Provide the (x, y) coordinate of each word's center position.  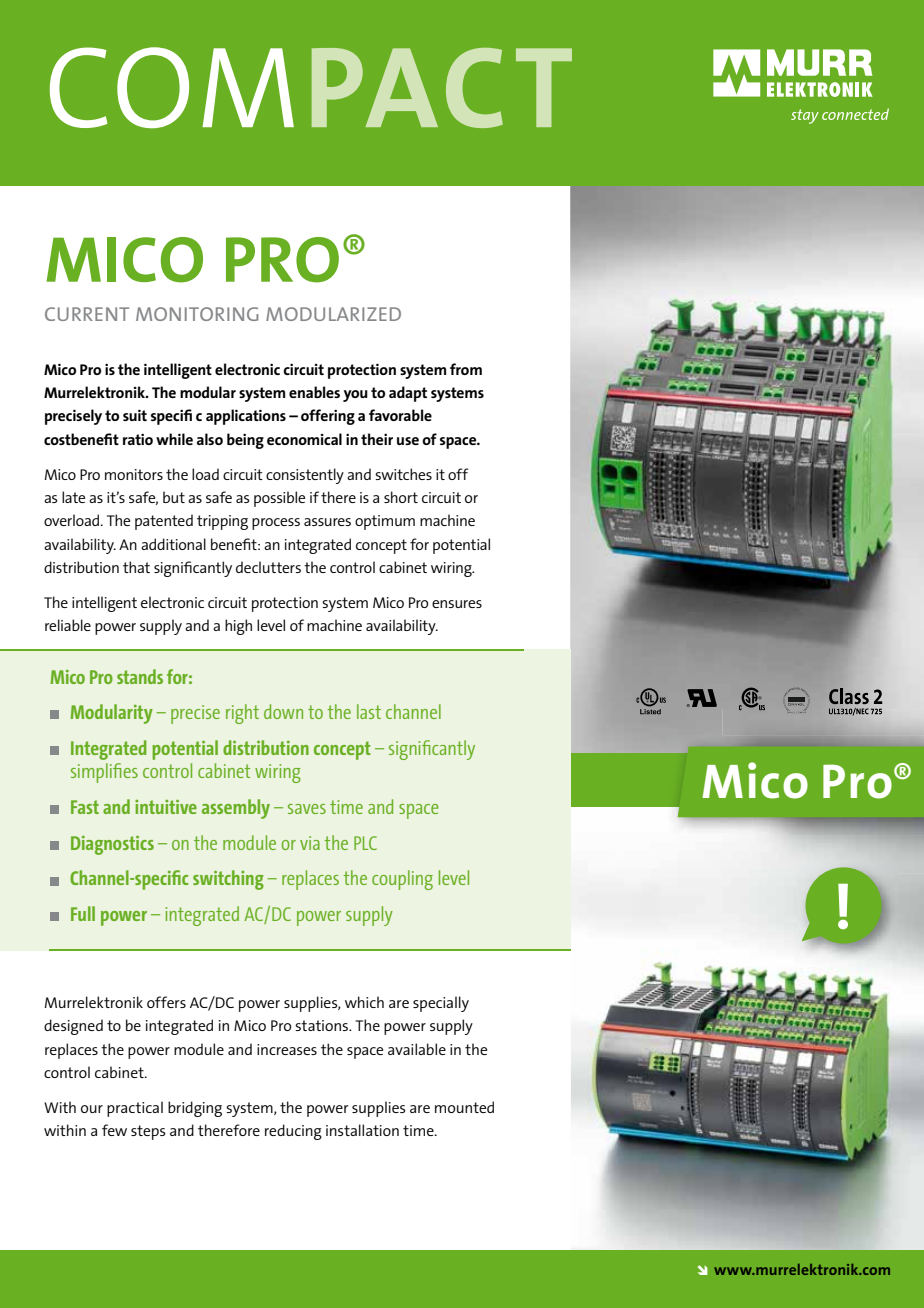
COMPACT (311, 87)
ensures (457, 604)
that (136, 567)
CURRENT (87, 314)
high (238, 627)
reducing (293, 1132)
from (466, 369)
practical (135, 1109)
